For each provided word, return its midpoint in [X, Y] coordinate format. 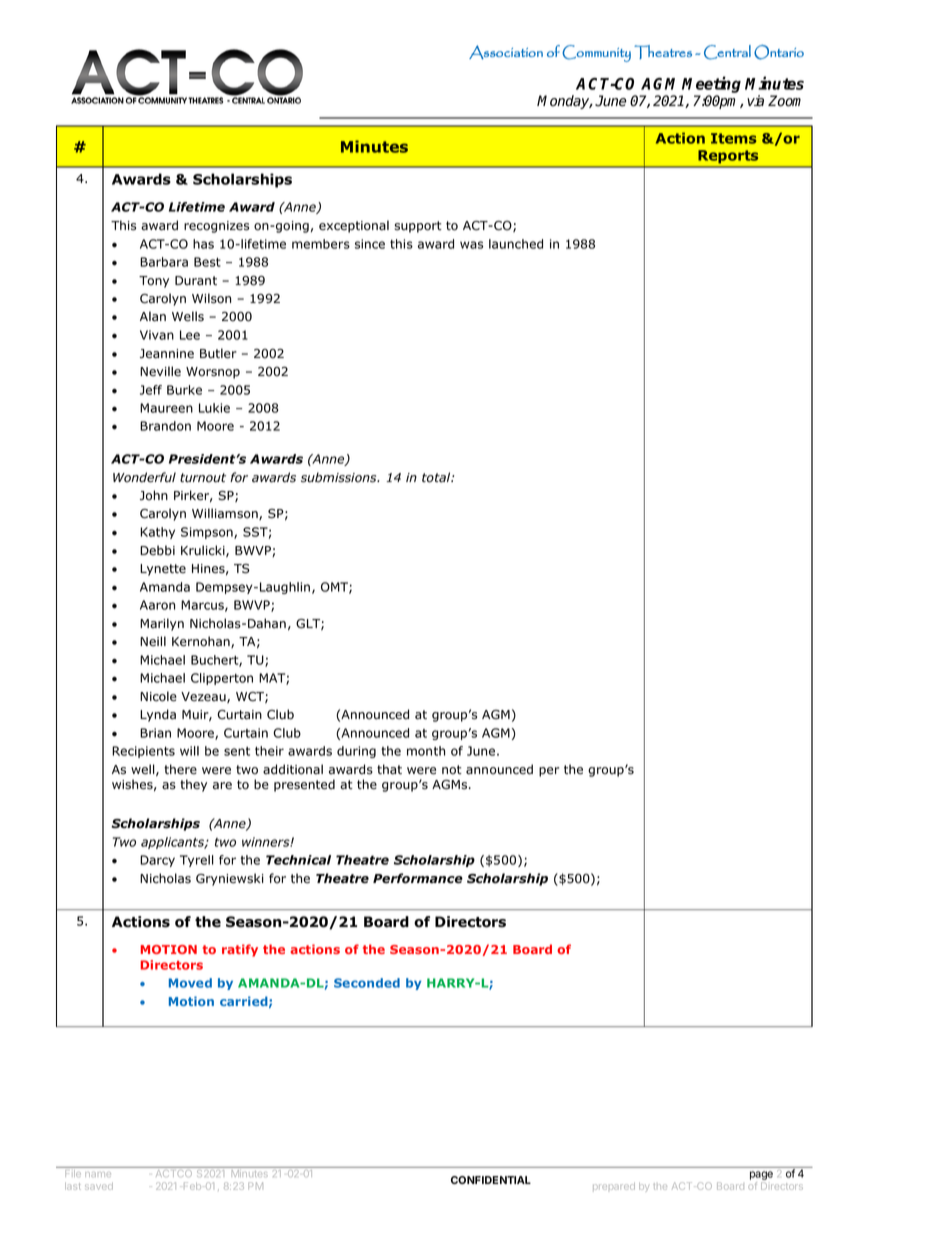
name [98, 1174]
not [452, 770]
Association [506, 52]
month [426, 751]
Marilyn [162, 624]
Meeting [711, 86]
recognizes [216, 227]
